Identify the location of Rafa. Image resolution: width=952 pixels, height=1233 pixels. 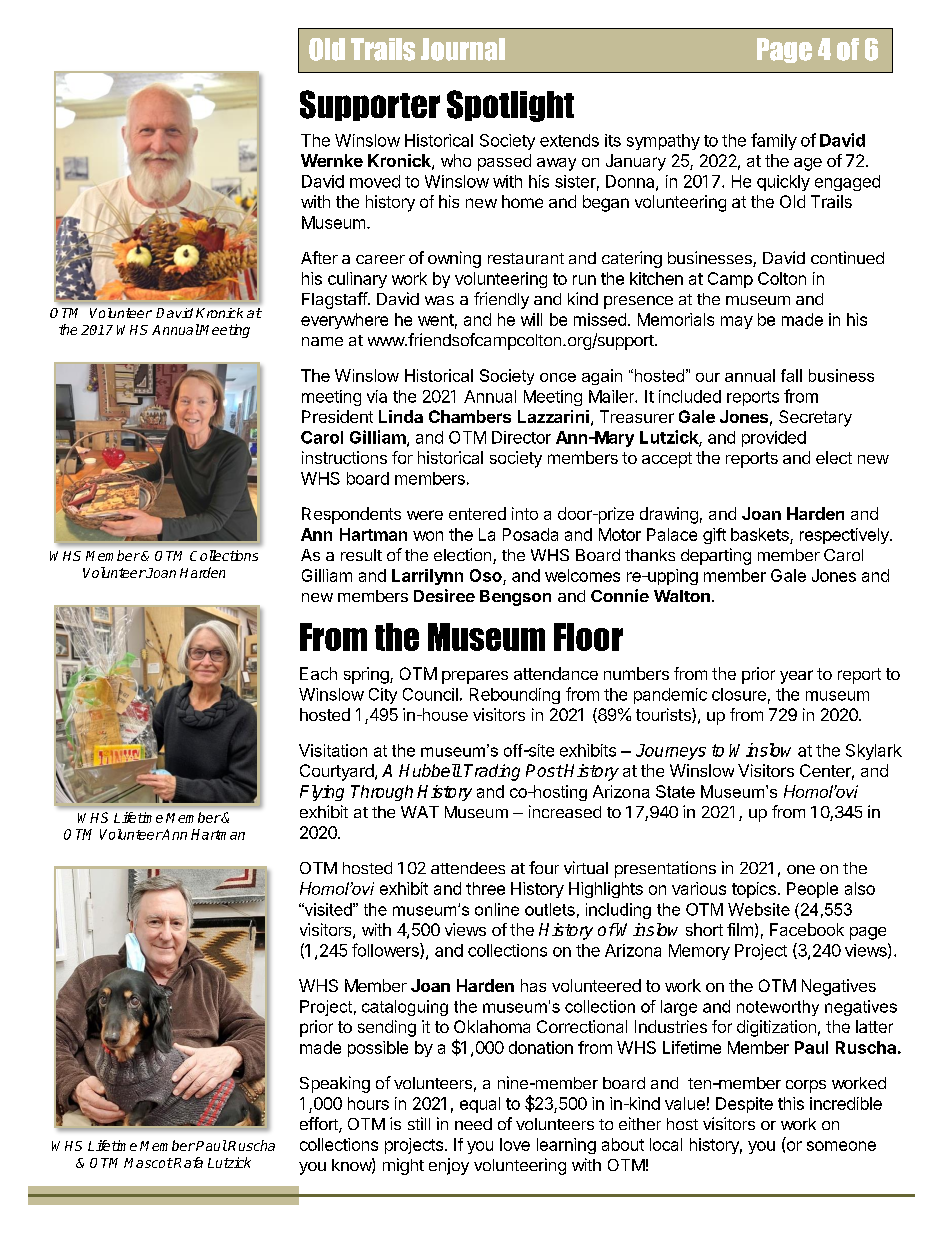
(187, 1162).
